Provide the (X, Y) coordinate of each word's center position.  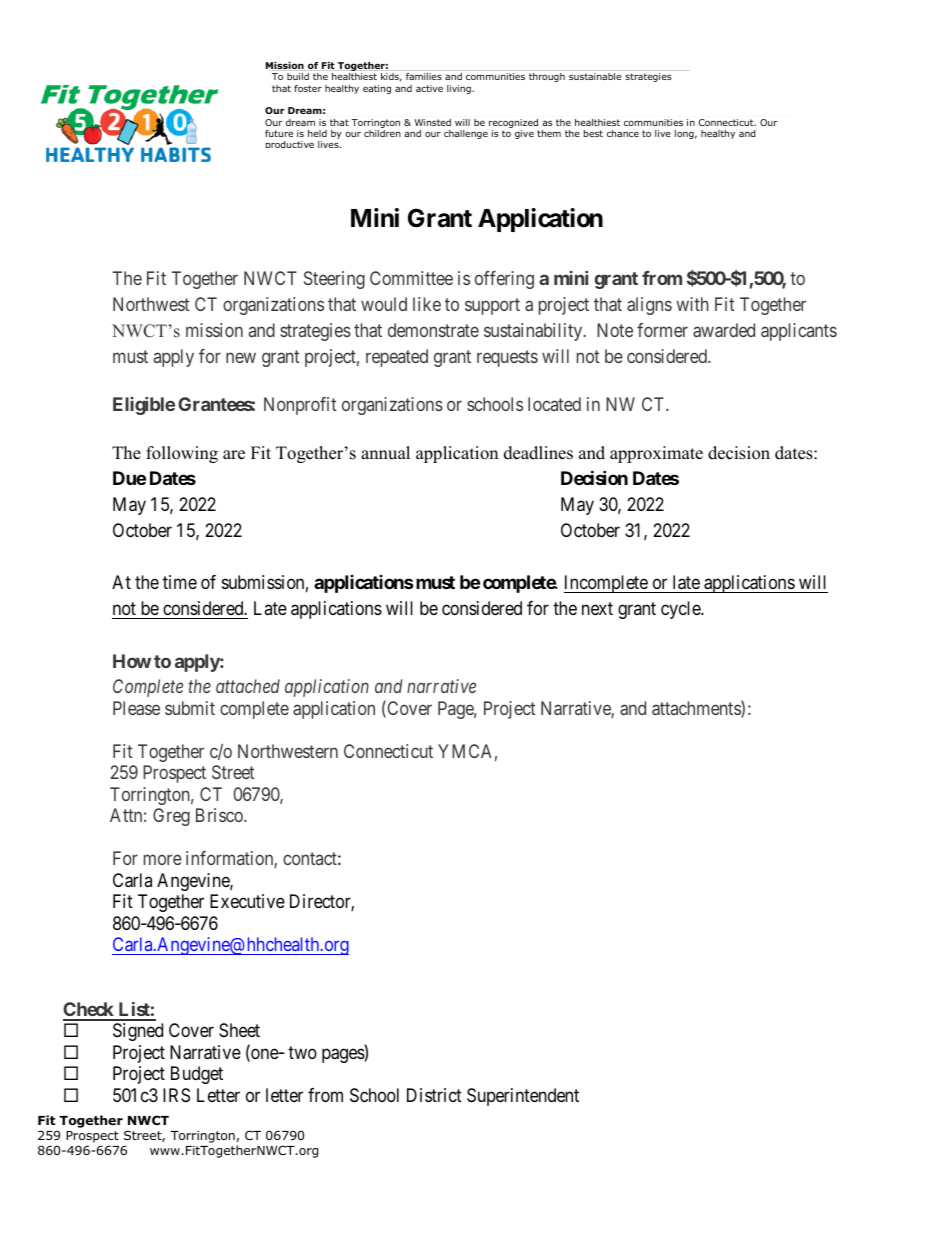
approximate (656, 454)
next (597, 608)
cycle (681, 610)
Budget (197, 1075)
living (460, 89)
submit (190, 708)
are (234, 455)
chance (623, 133)
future (279, 133)
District (434, 1095)
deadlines (538, 453)
